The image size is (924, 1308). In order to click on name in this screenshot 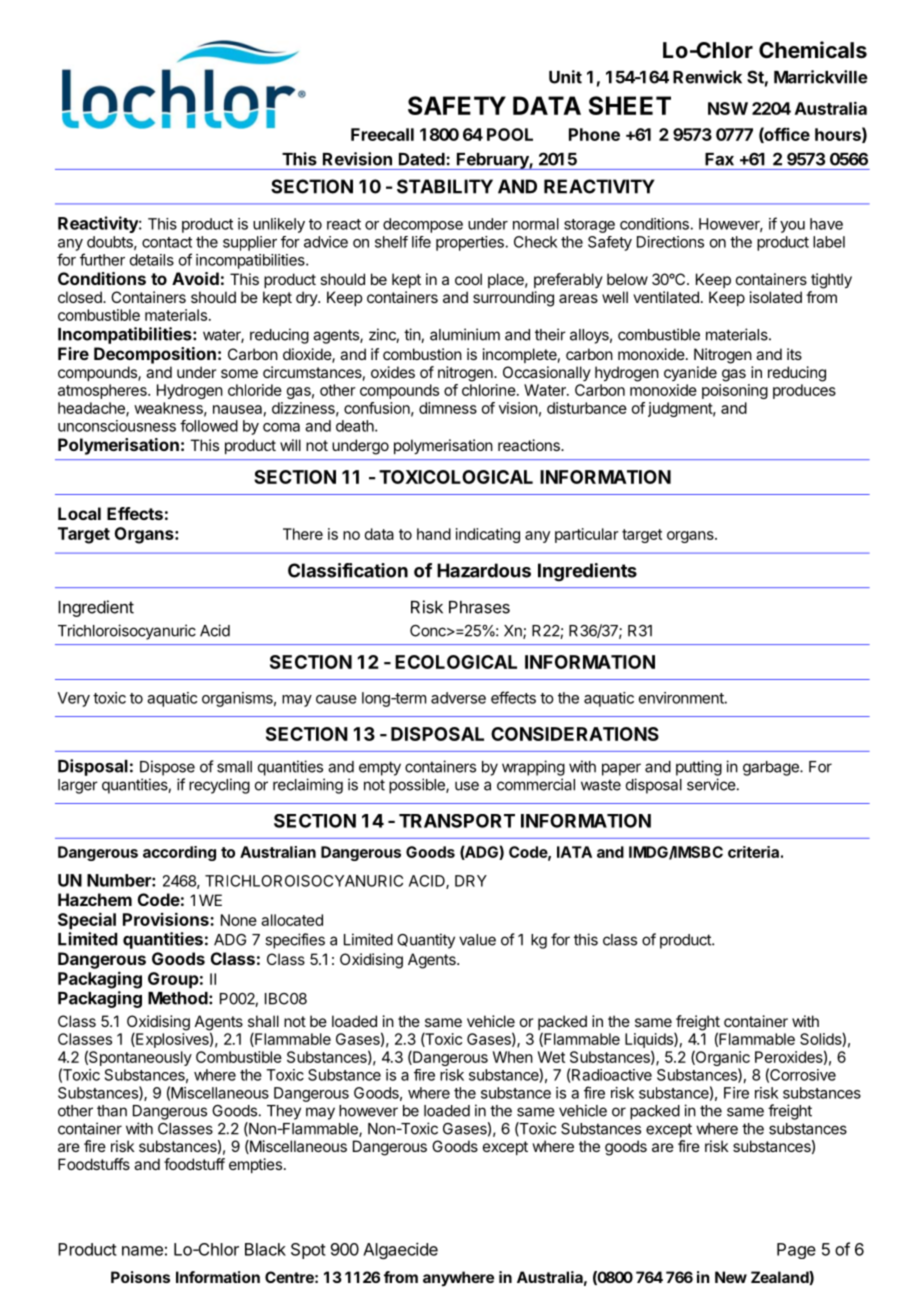, I will do `click(142, 1251)`.
